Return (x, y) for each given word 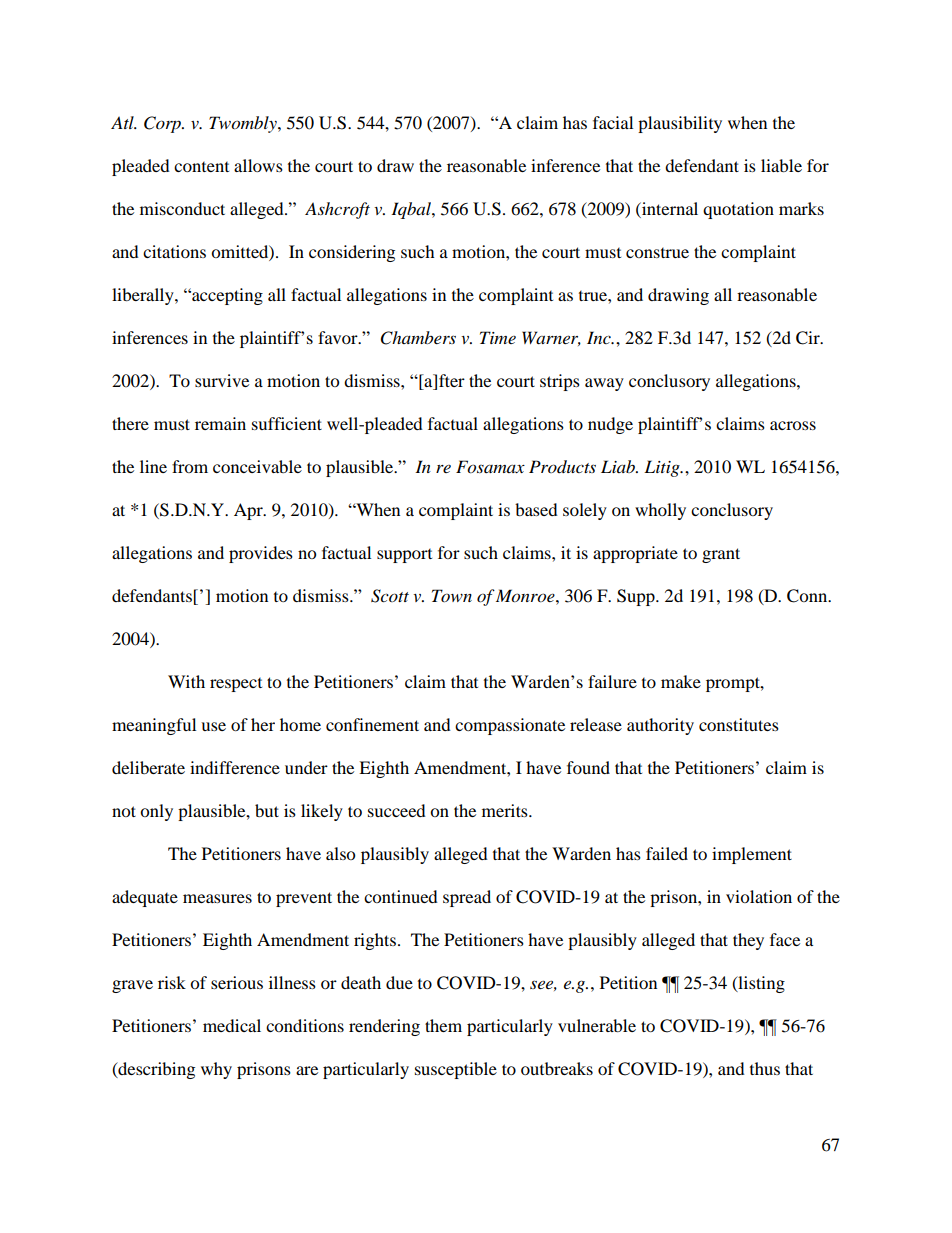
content (201, 167)
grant (721, 555)
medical (232, 1025)
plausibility (680, 124)
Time (498, 337)
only (156, 812)
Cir (809, 338)
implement (752, 855)
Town (452, 595)
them (443, 1025)
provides (261, 554)
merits (506, 810)
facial (613, 122)
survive (222, 380)
